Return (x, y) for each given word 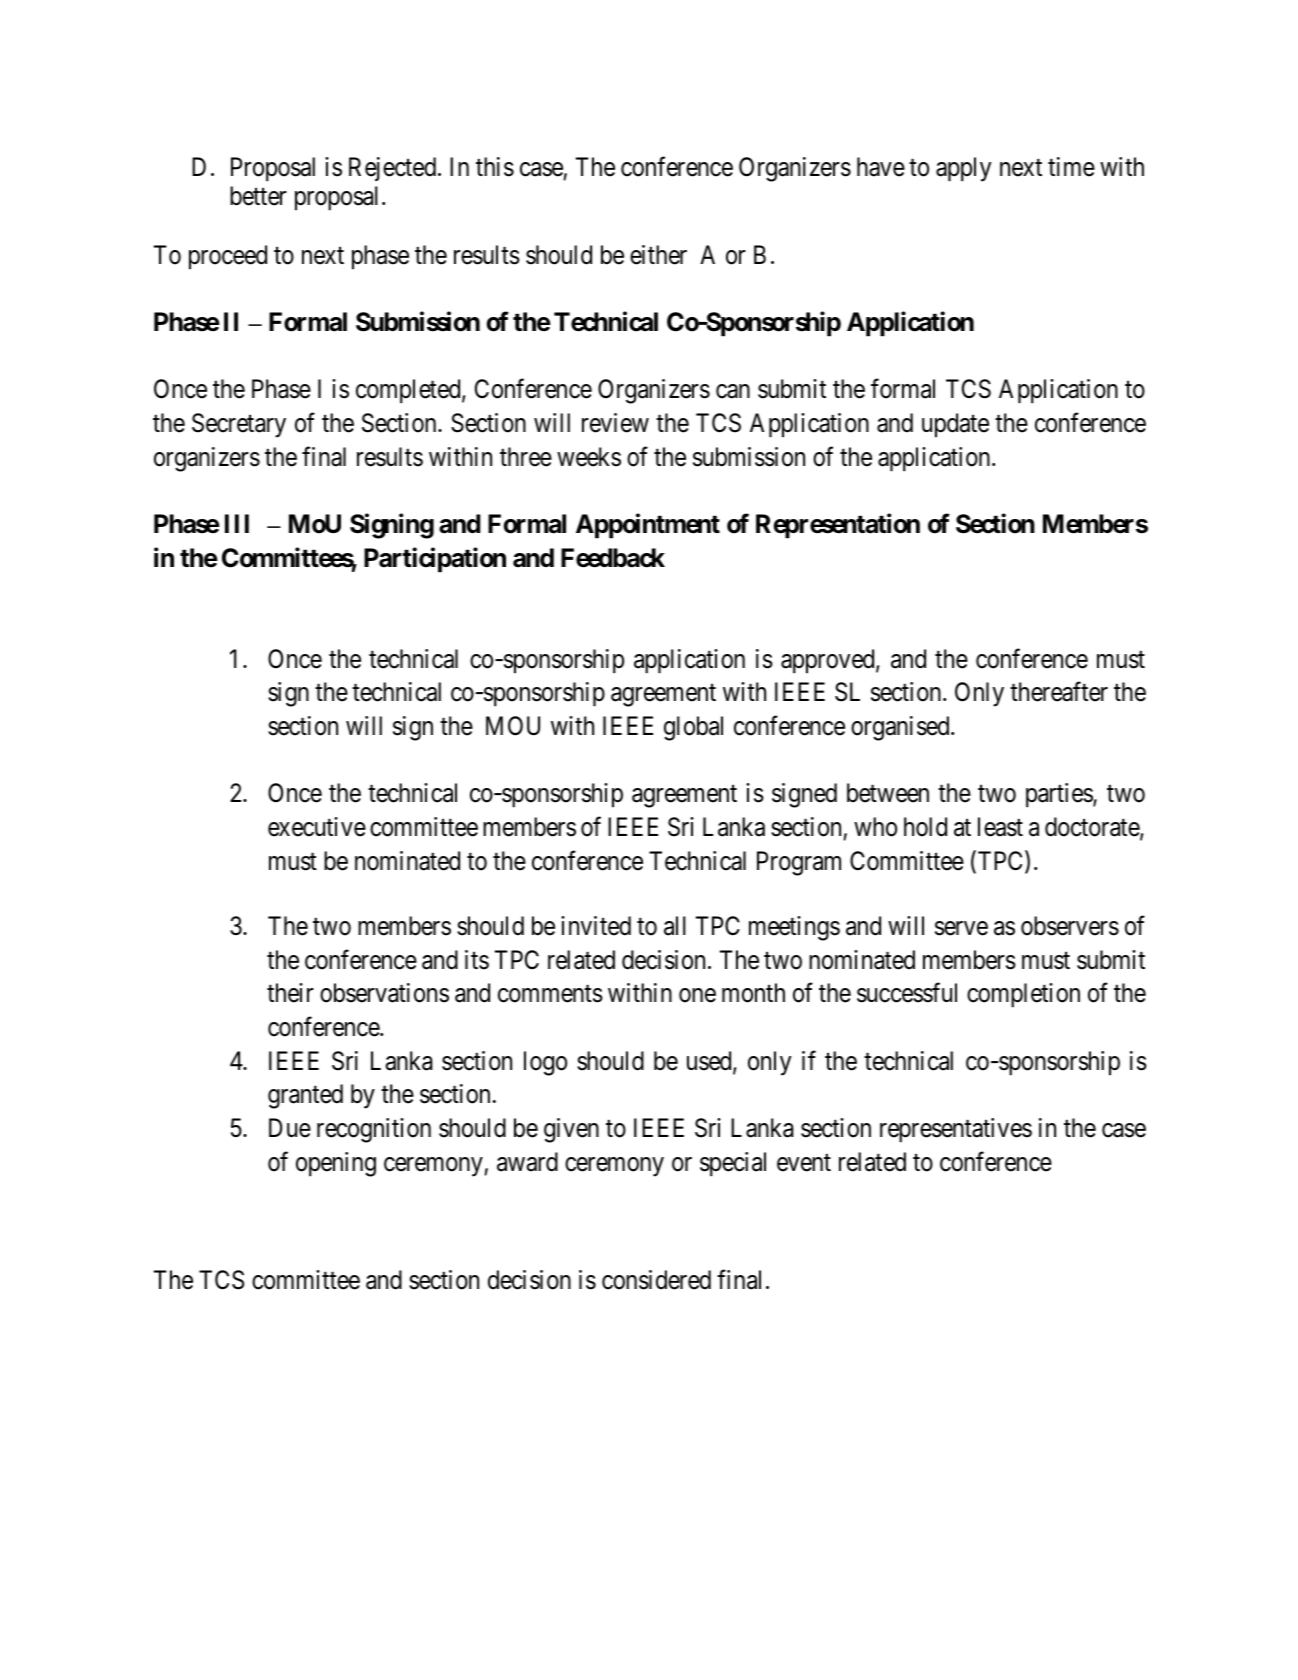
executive (317, 827)
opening (336, 1164)
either (658, 255)
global (693, 728)
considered (656, 1280)
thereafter (1059, 692)
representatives (956, 1130)
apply (963, 169)
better (258, 196)
